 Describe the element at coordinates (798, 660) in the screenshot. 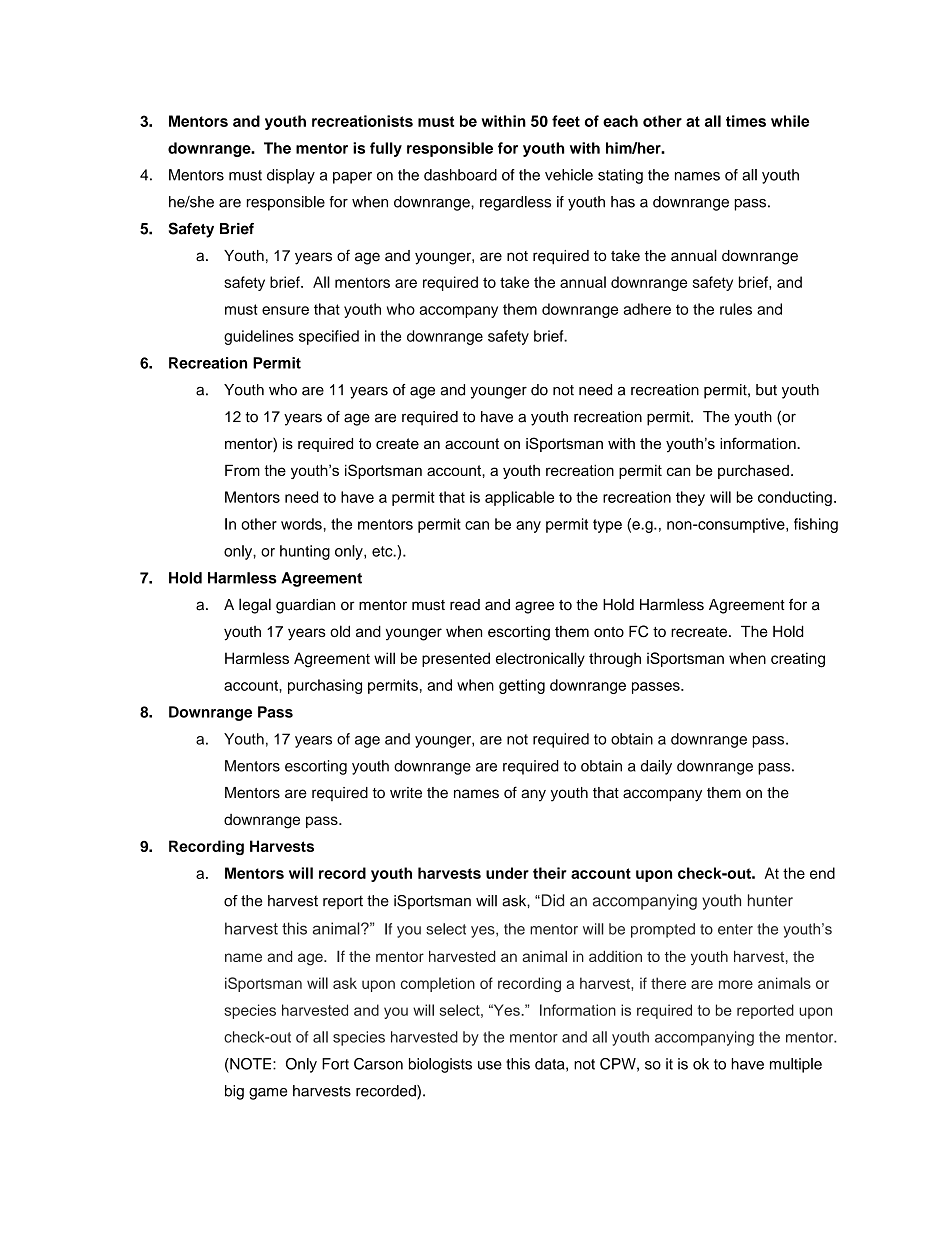

I see `creating` at that location.
